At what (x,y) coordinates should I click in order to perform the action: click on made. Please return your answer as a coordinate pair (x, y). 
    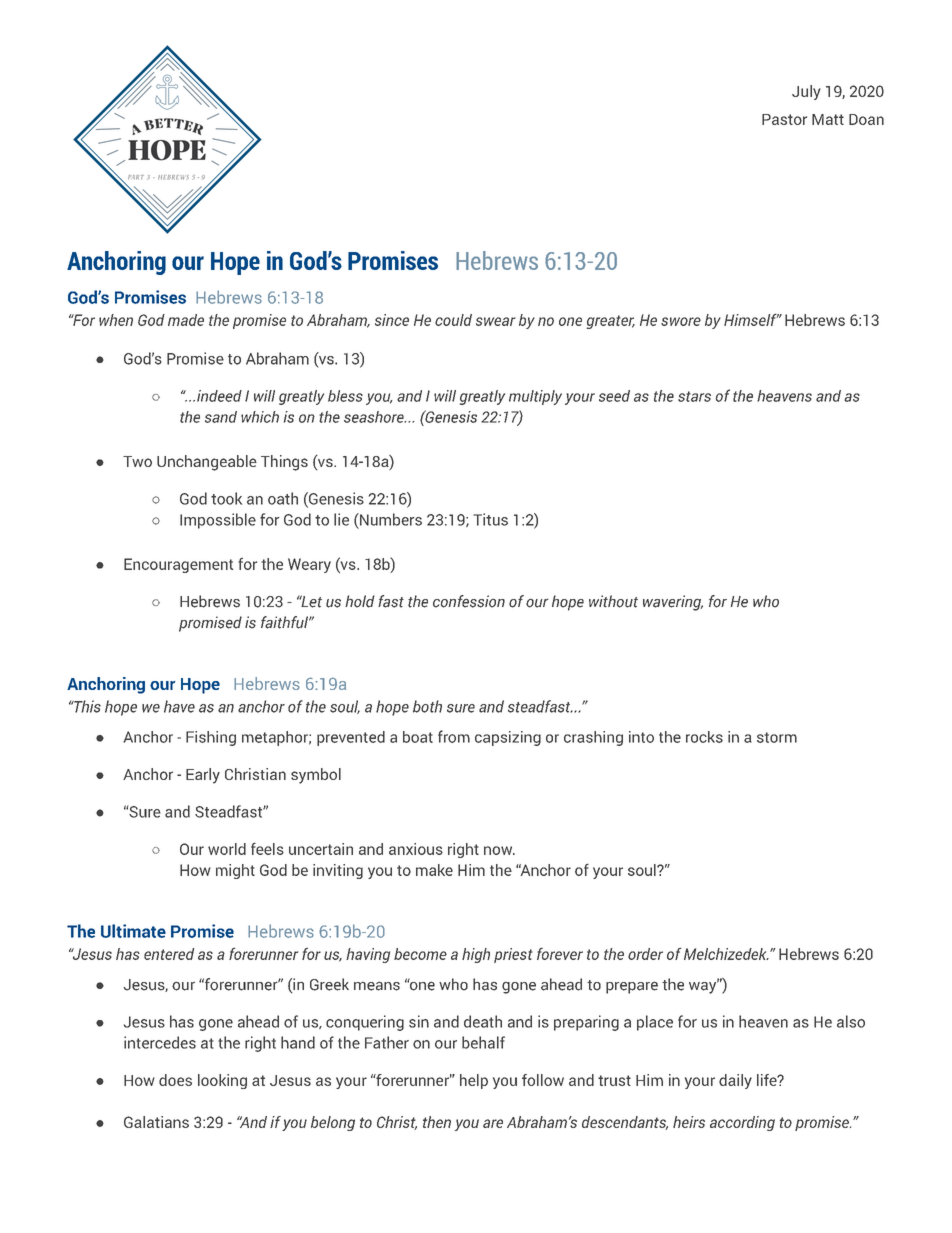
    Looking at the image, I should click on (186, 320).
